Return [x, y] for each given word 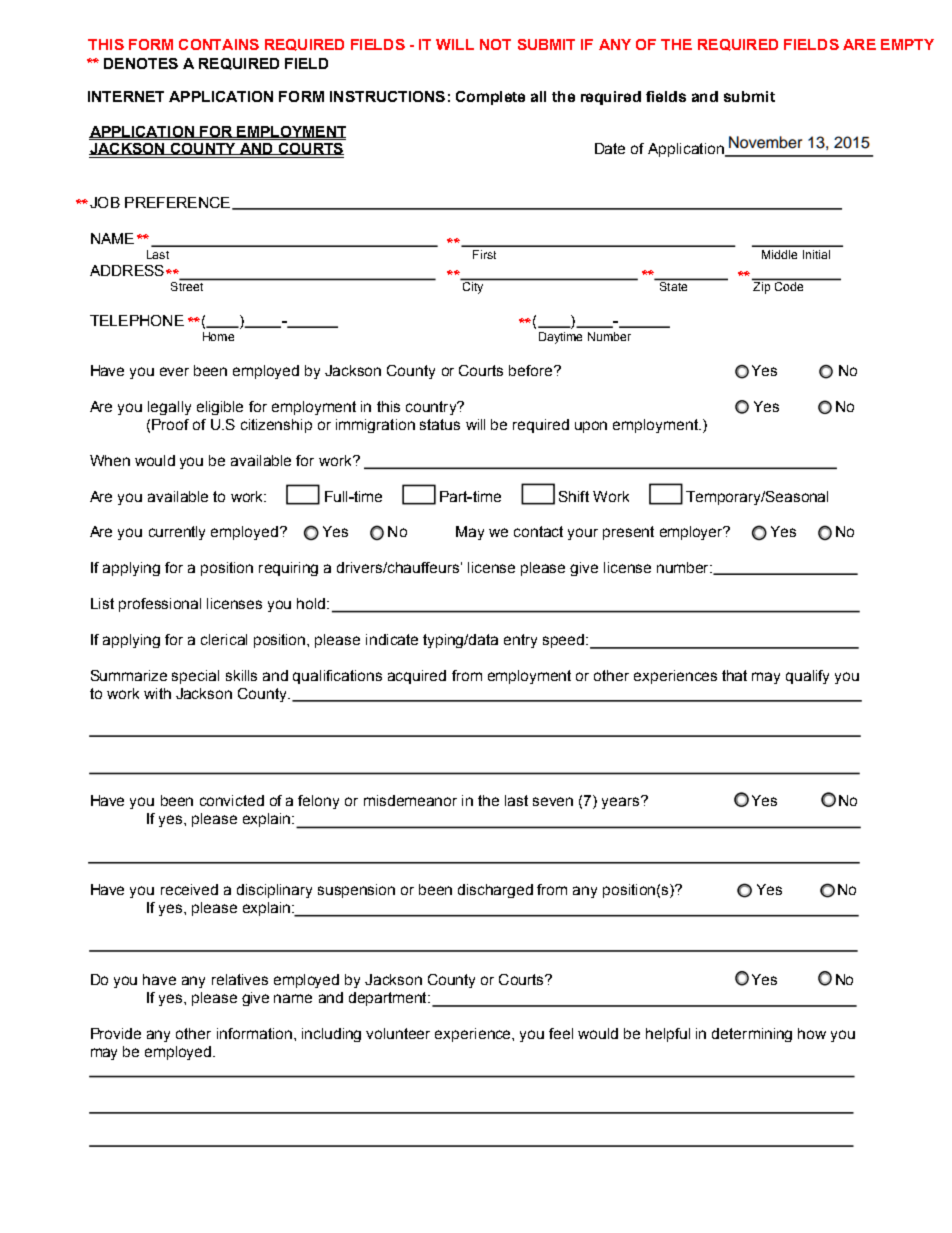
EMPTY [907, 44]
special [195, 677]
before [532, 370]
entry [520, 641]
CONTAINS [219, 44]
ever [174, 371]
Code [789, 286]
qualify [807, 677]
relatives [240, 979]
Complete [490, 98]
